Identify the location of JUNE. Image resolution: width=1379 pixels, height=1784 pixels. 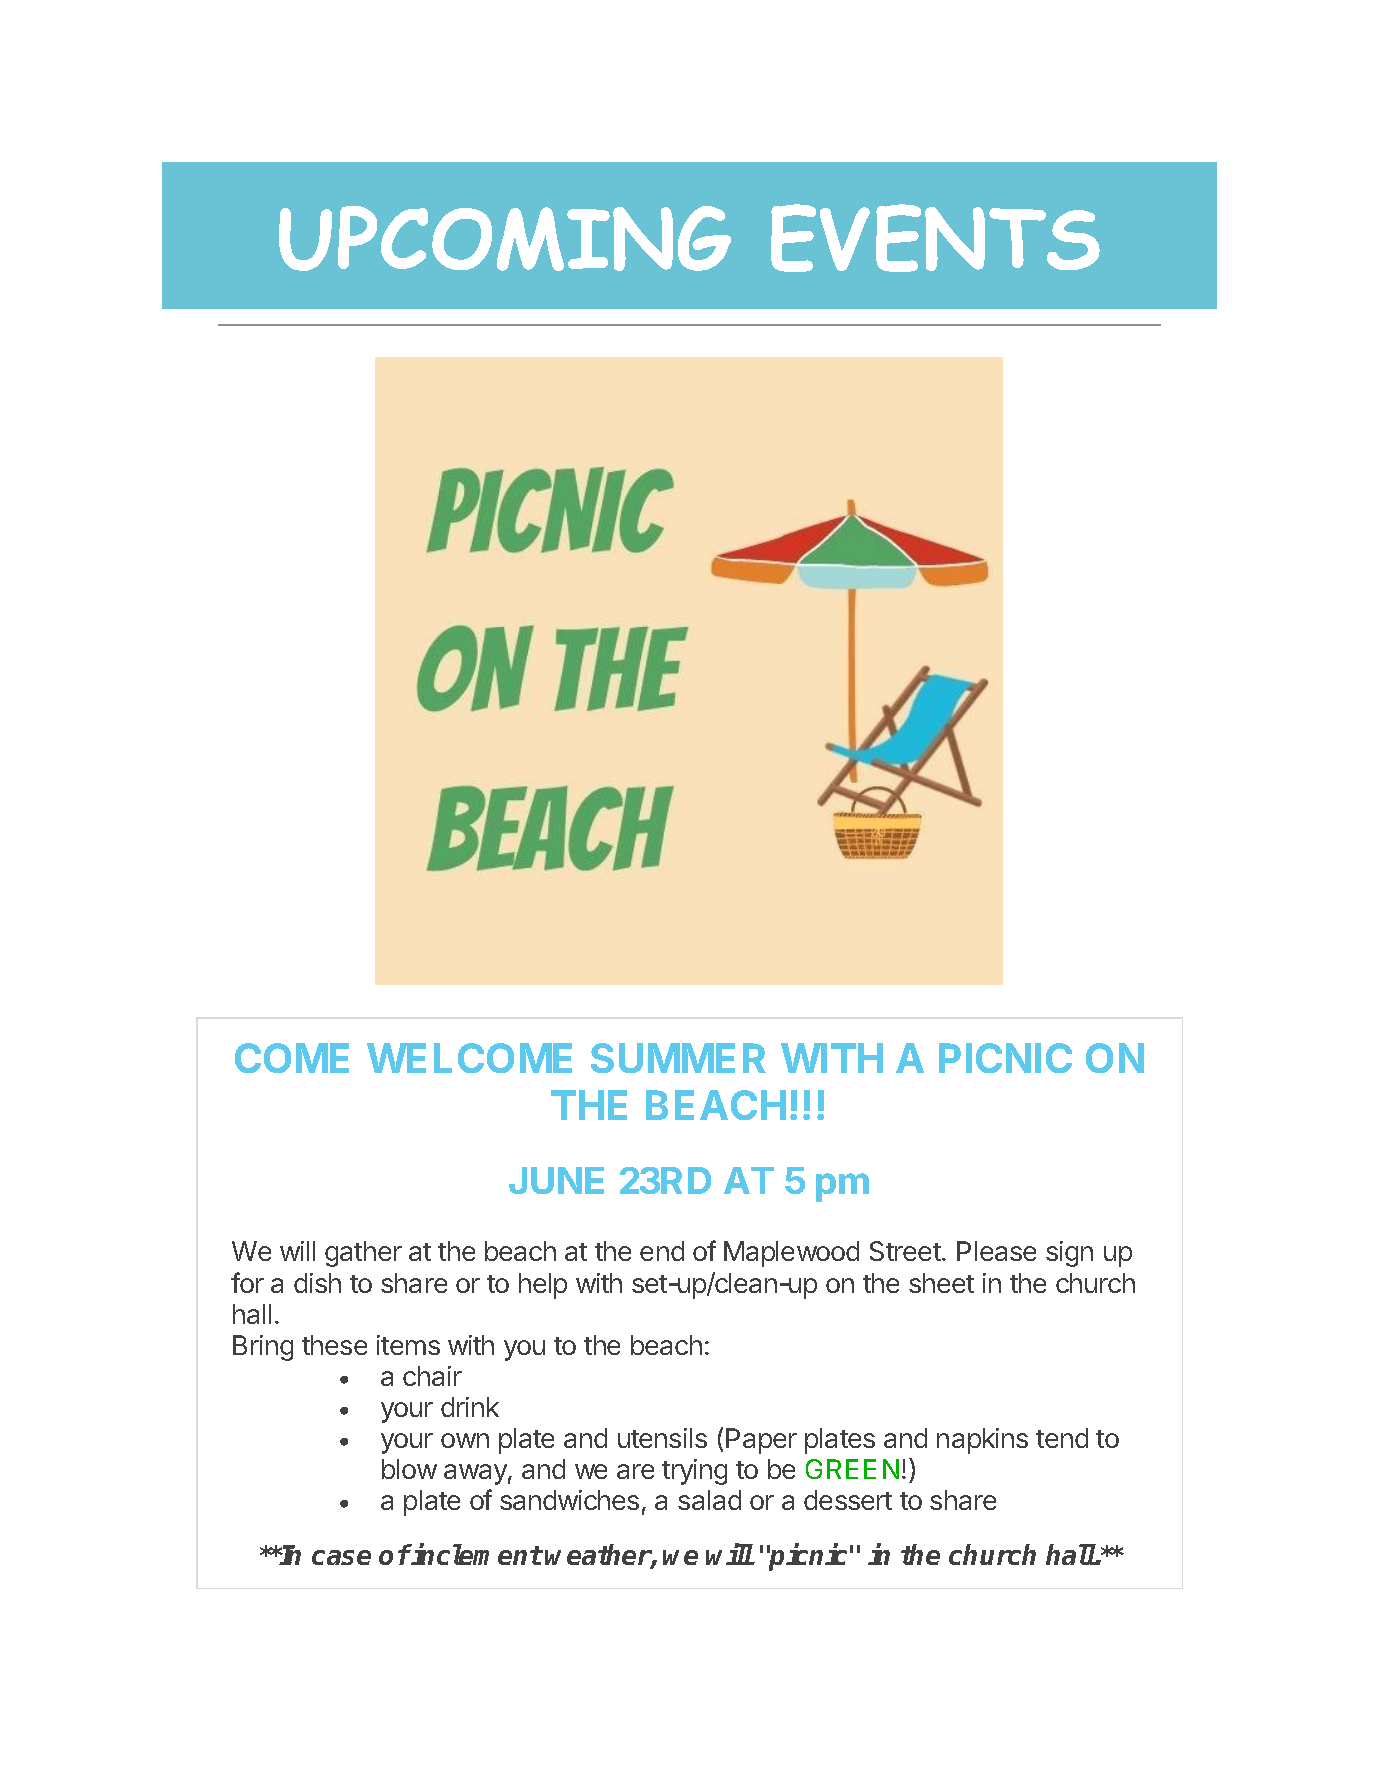
(556, 1180).
